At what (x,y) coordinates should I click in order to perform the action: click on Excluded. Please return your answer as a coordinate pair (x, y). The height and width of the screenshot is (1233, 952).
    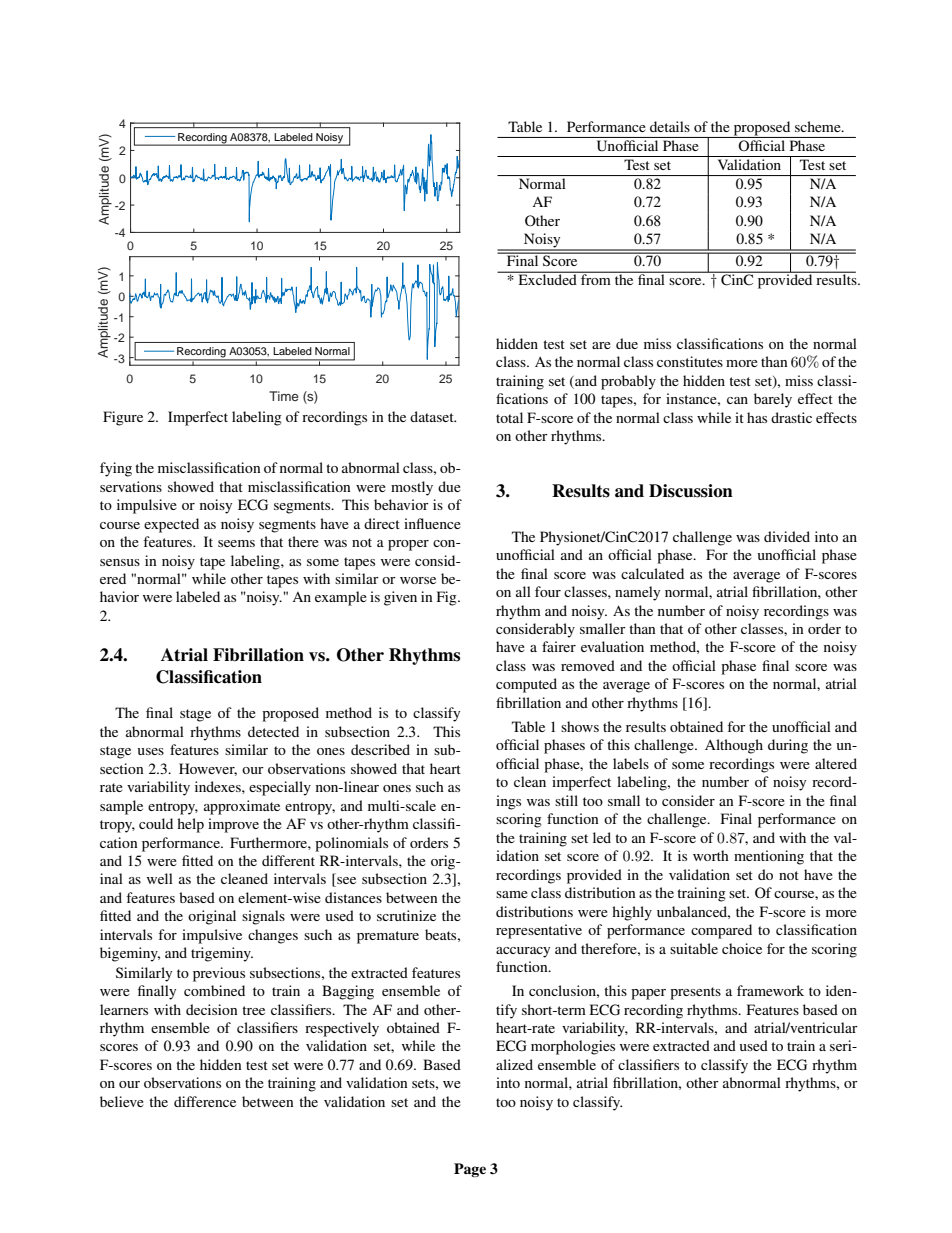
    Looking at the image, I should click on (547, 278).
